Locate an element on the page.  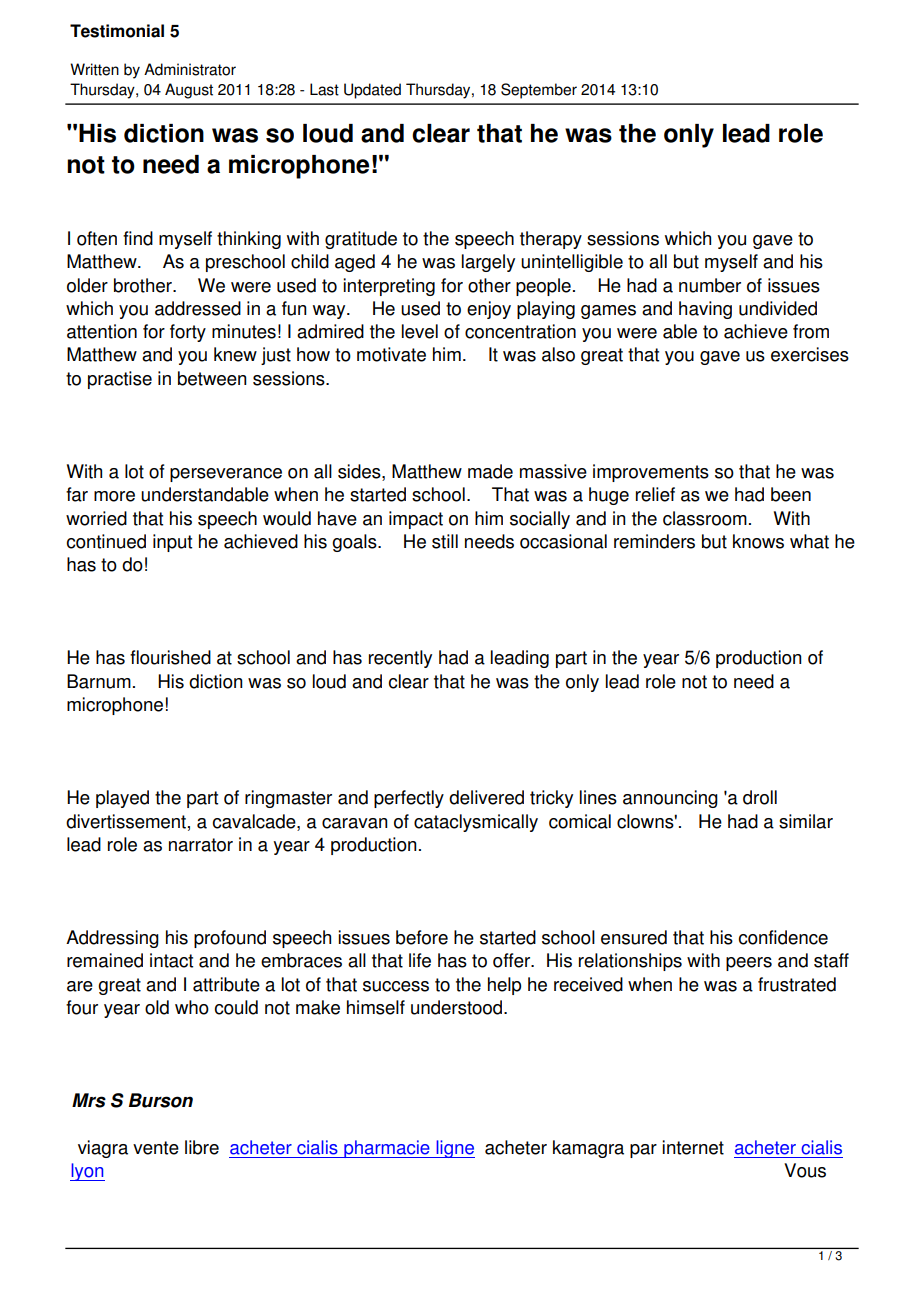
forty is located at coordinates (188, 333).
